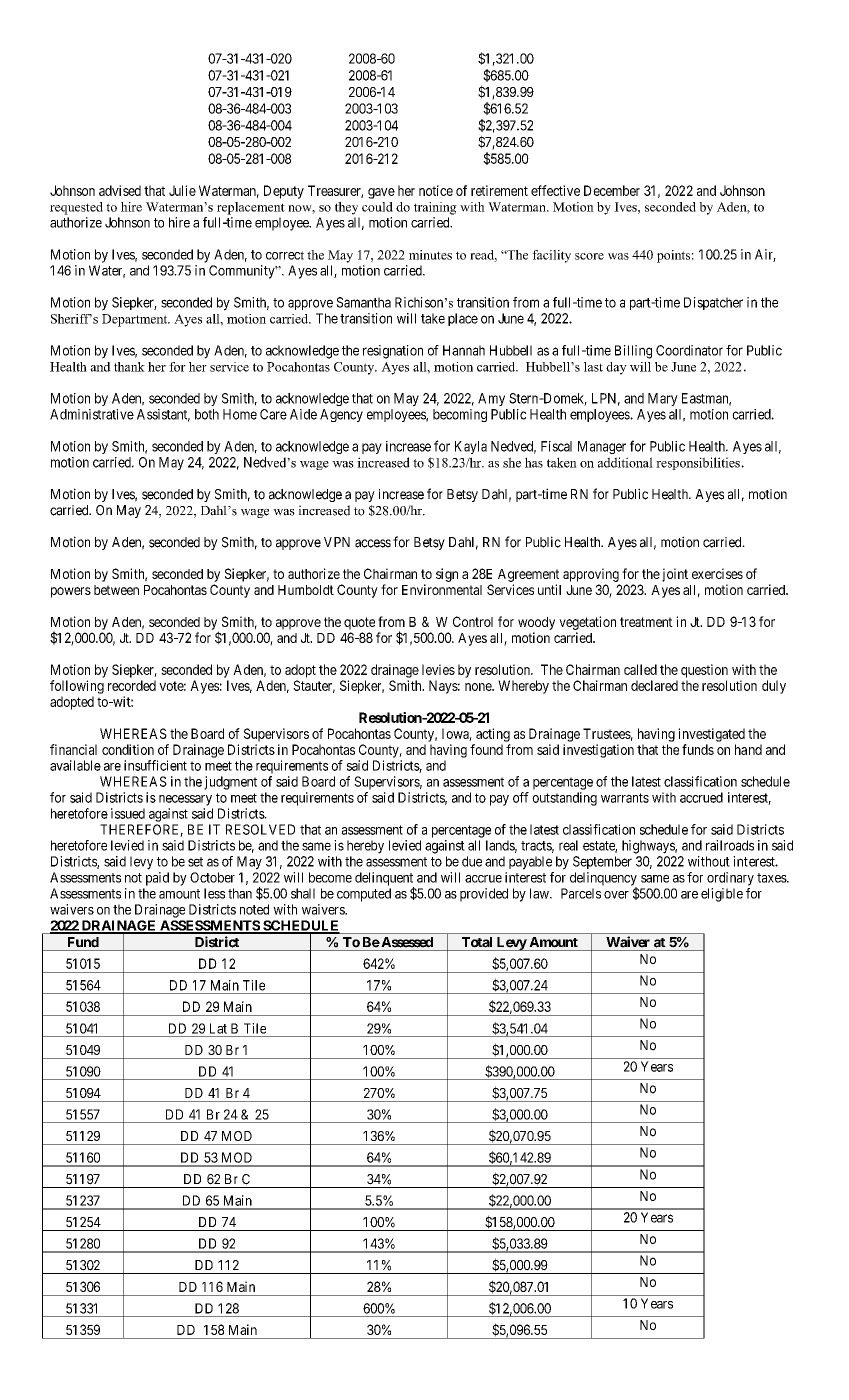 The image size is (849, 1400). What do you see at coordinates (435, 208) in the screenshot?
I see `training` at bounding box center [435, 208].
